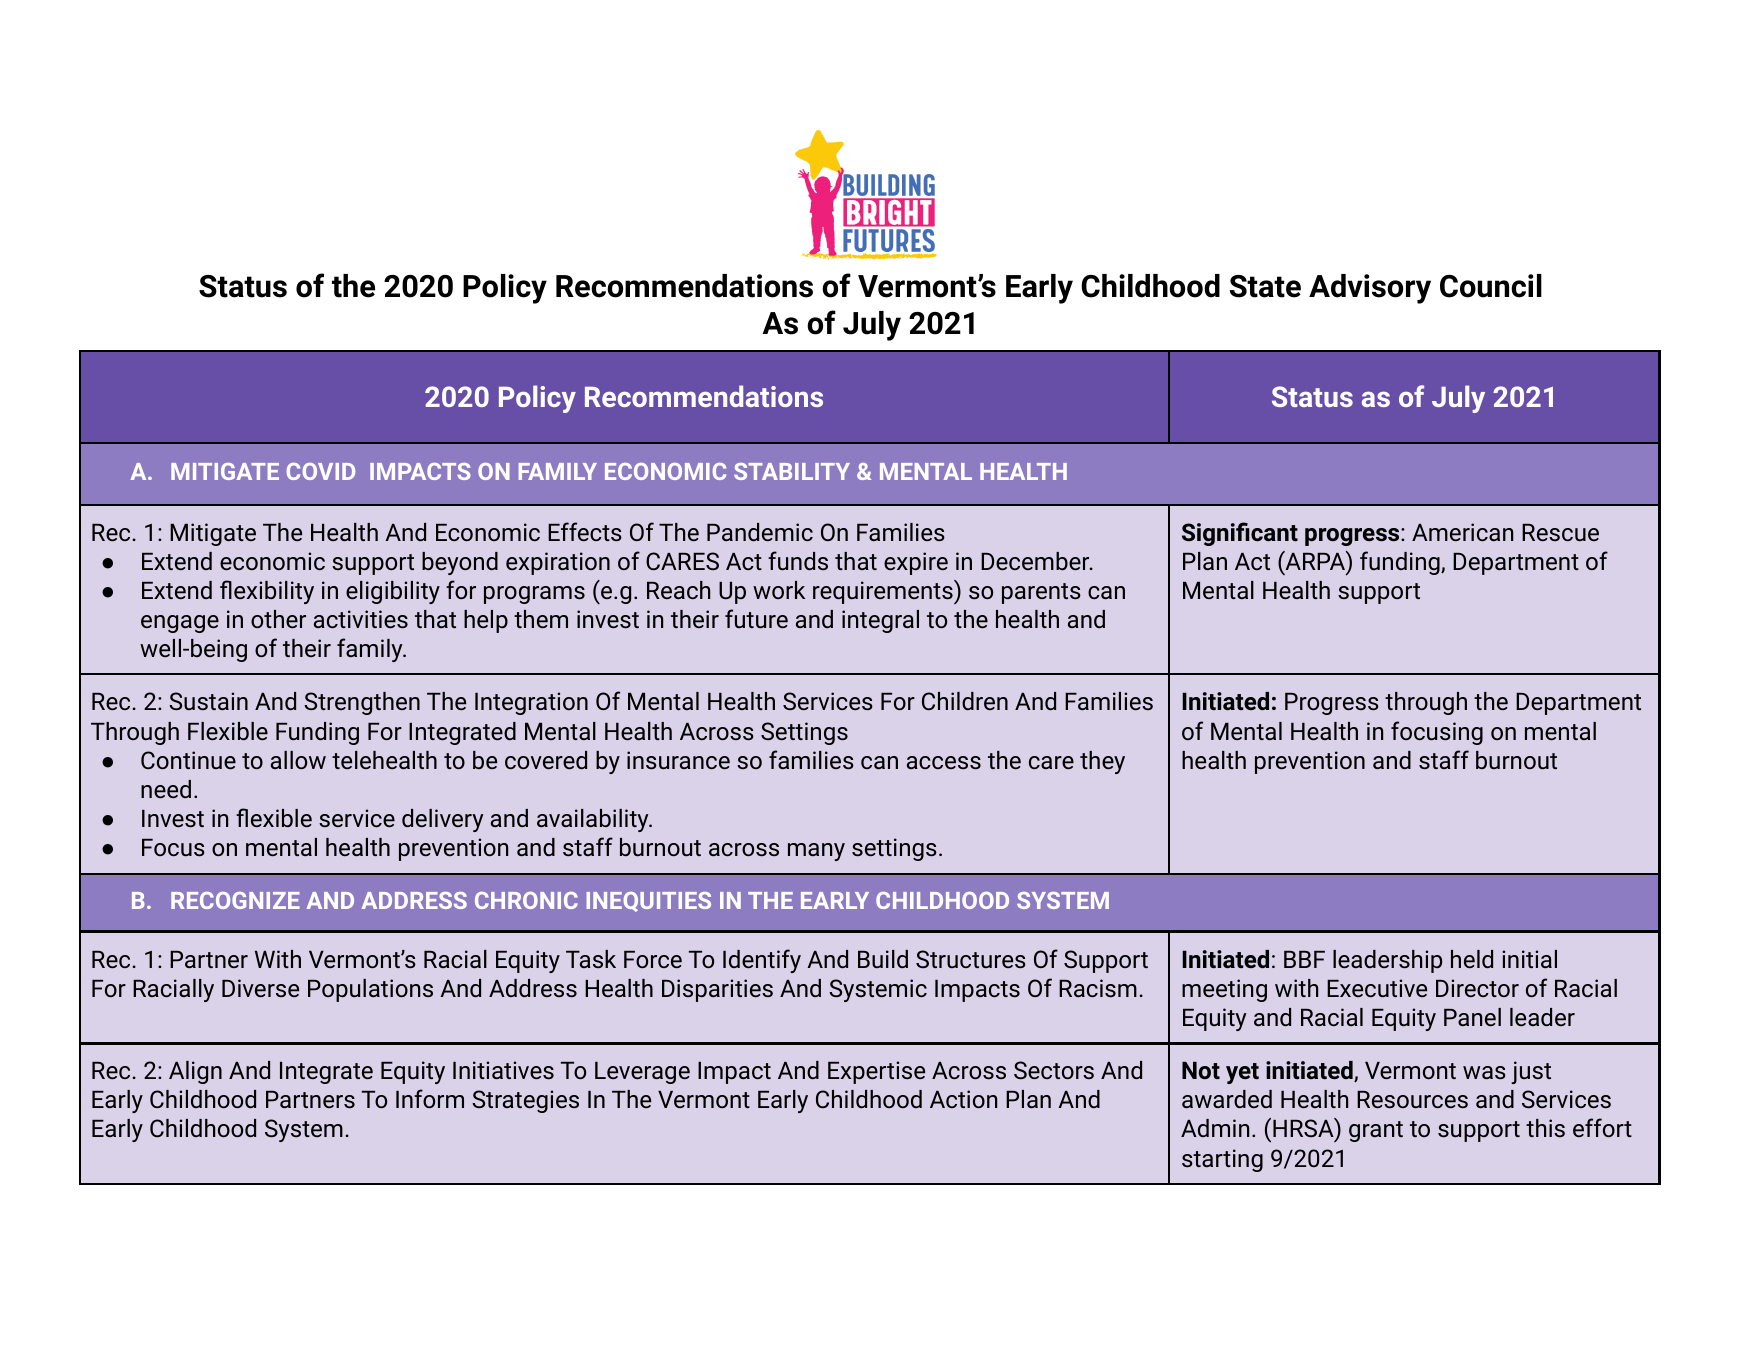  Describe the element at coordinates (430, 1098) in the image. I see `Inform` at that location.
